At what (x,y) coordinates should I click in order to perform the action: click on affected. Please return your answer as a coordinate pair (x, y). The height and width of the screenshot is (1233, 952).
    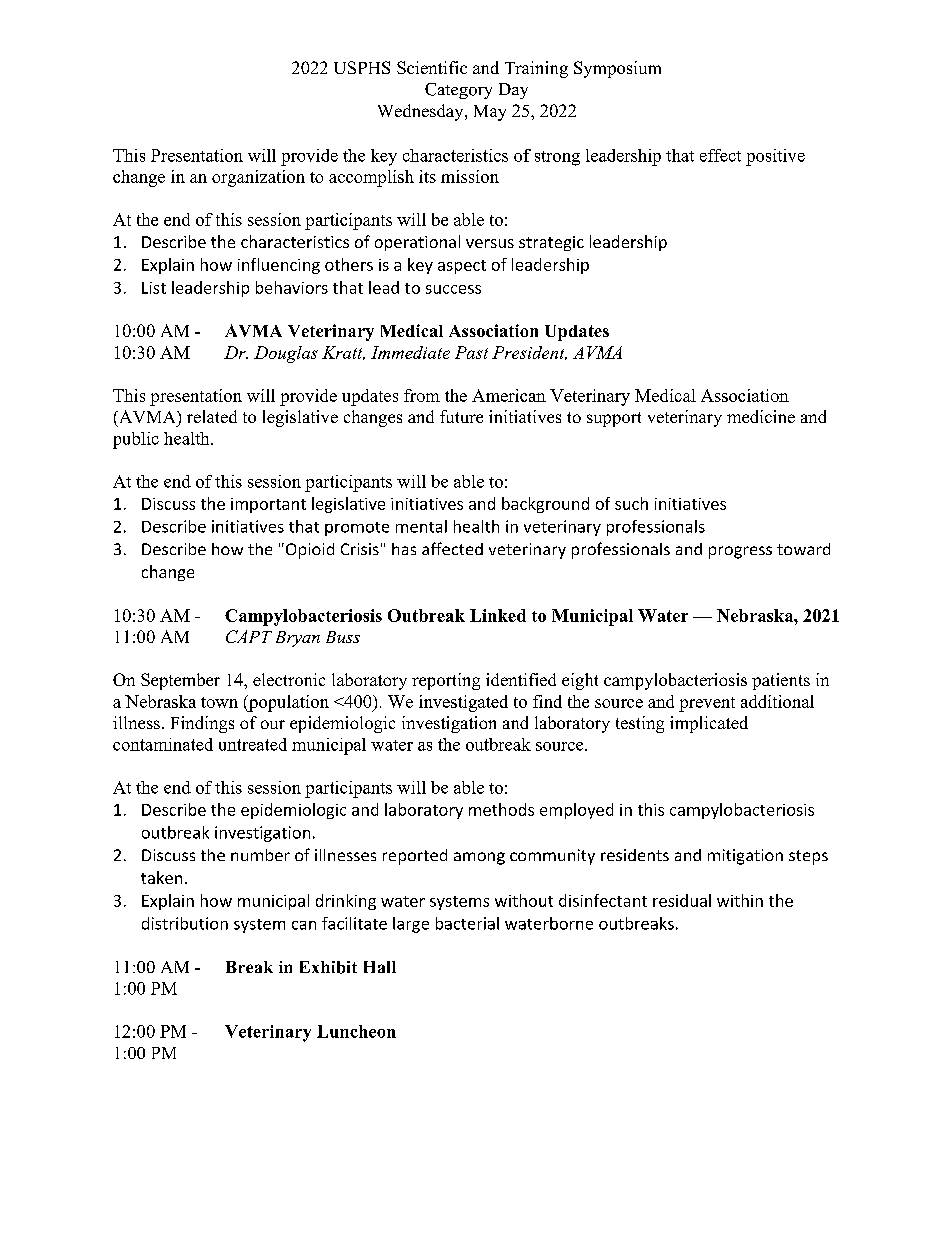
    Looking at the image, I should click on (452, 548).
